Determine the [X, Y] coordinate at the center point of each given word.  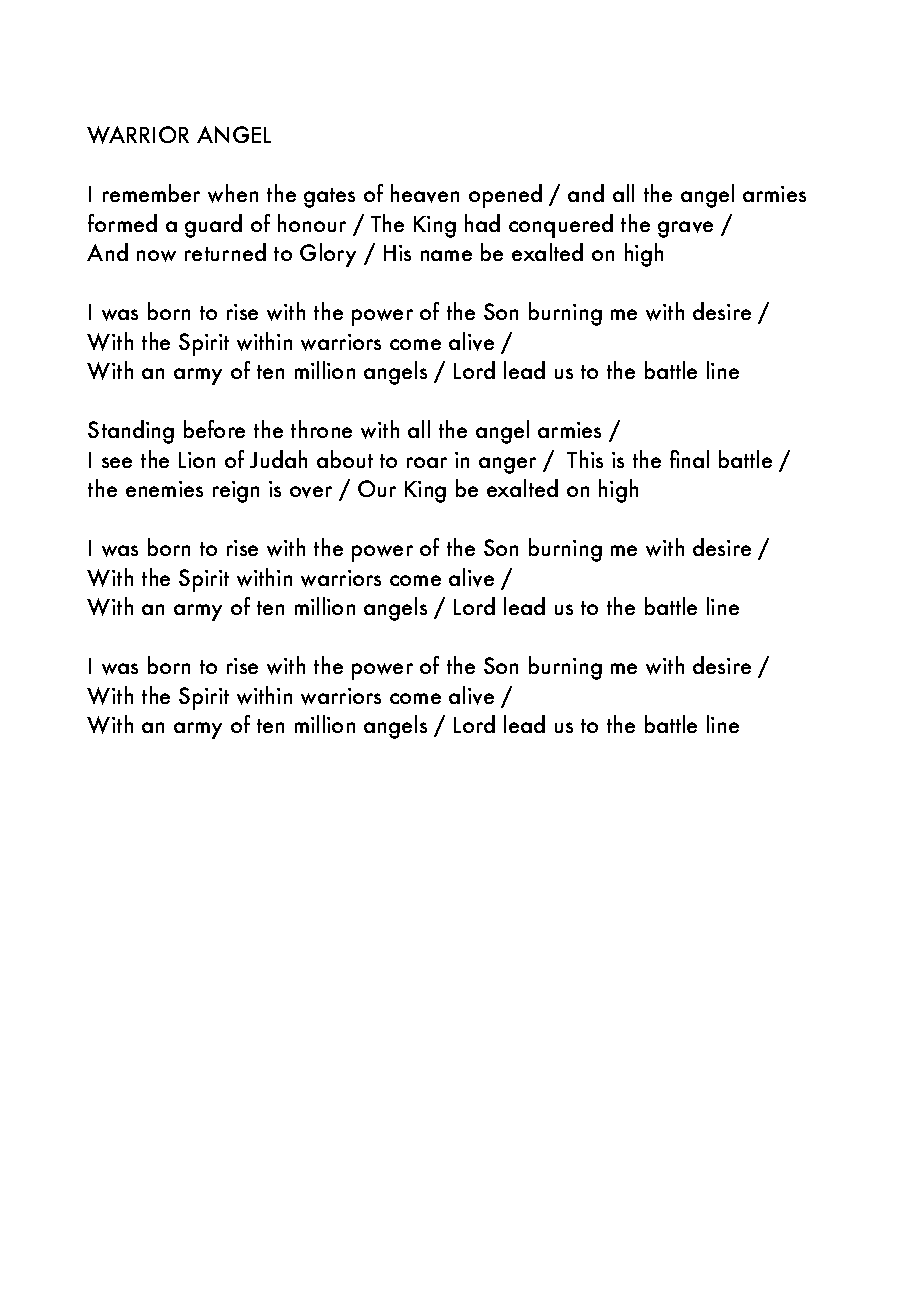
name [446, 255]
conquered [561, 226]
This [585, 459]
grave [685, 229]
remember [151, 193]
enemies [164, 489]
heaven [425, 193]
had [482, 223]
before [214, 429]
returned [225, 252]
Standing [131, 432]
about [345, 459]
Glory [328, 255]
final [689, 459]
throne [321, 429]
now [156, 256]
